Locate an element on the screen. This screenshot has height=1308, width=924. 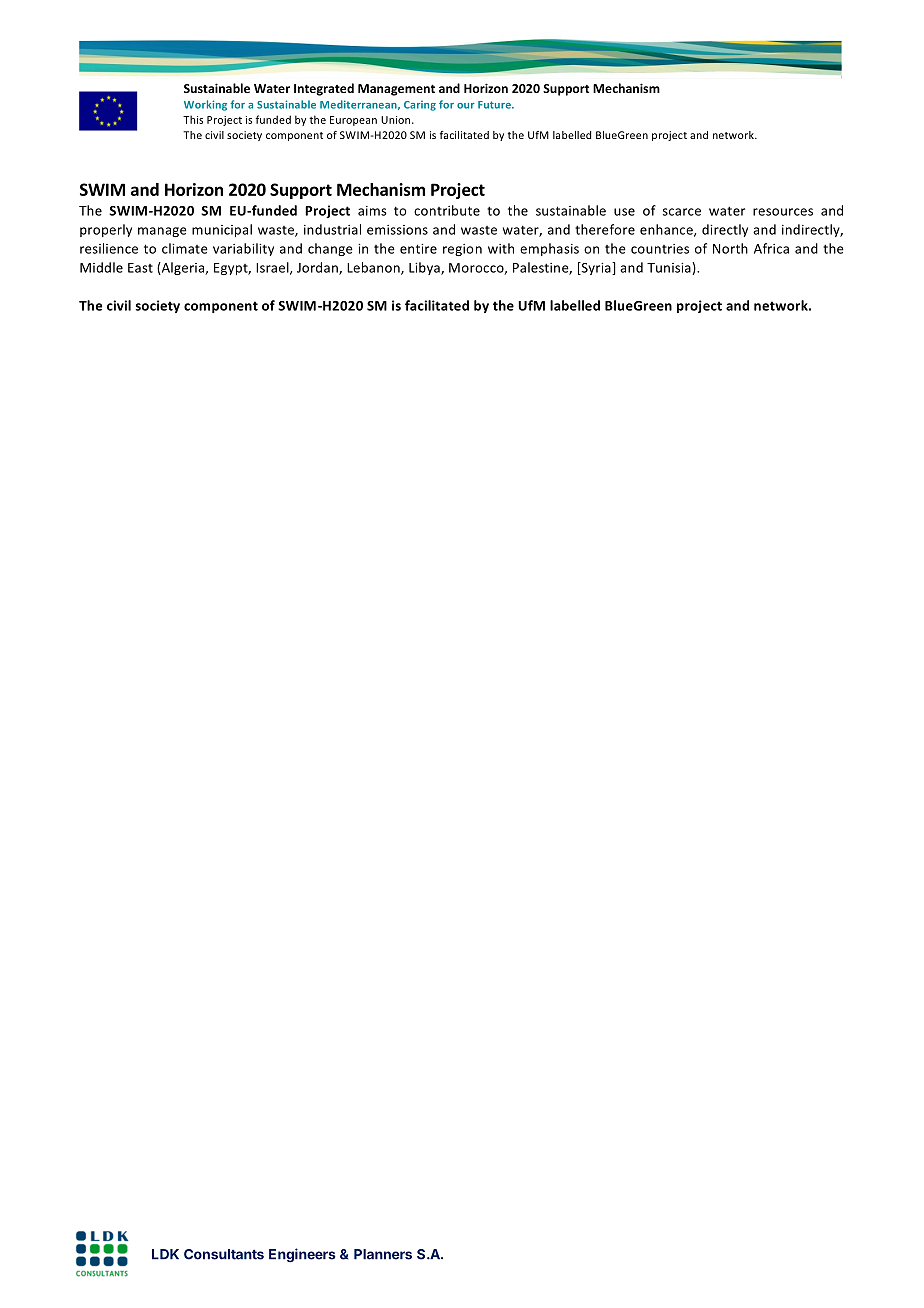
Planners is located at coordinates (383, 1254).
